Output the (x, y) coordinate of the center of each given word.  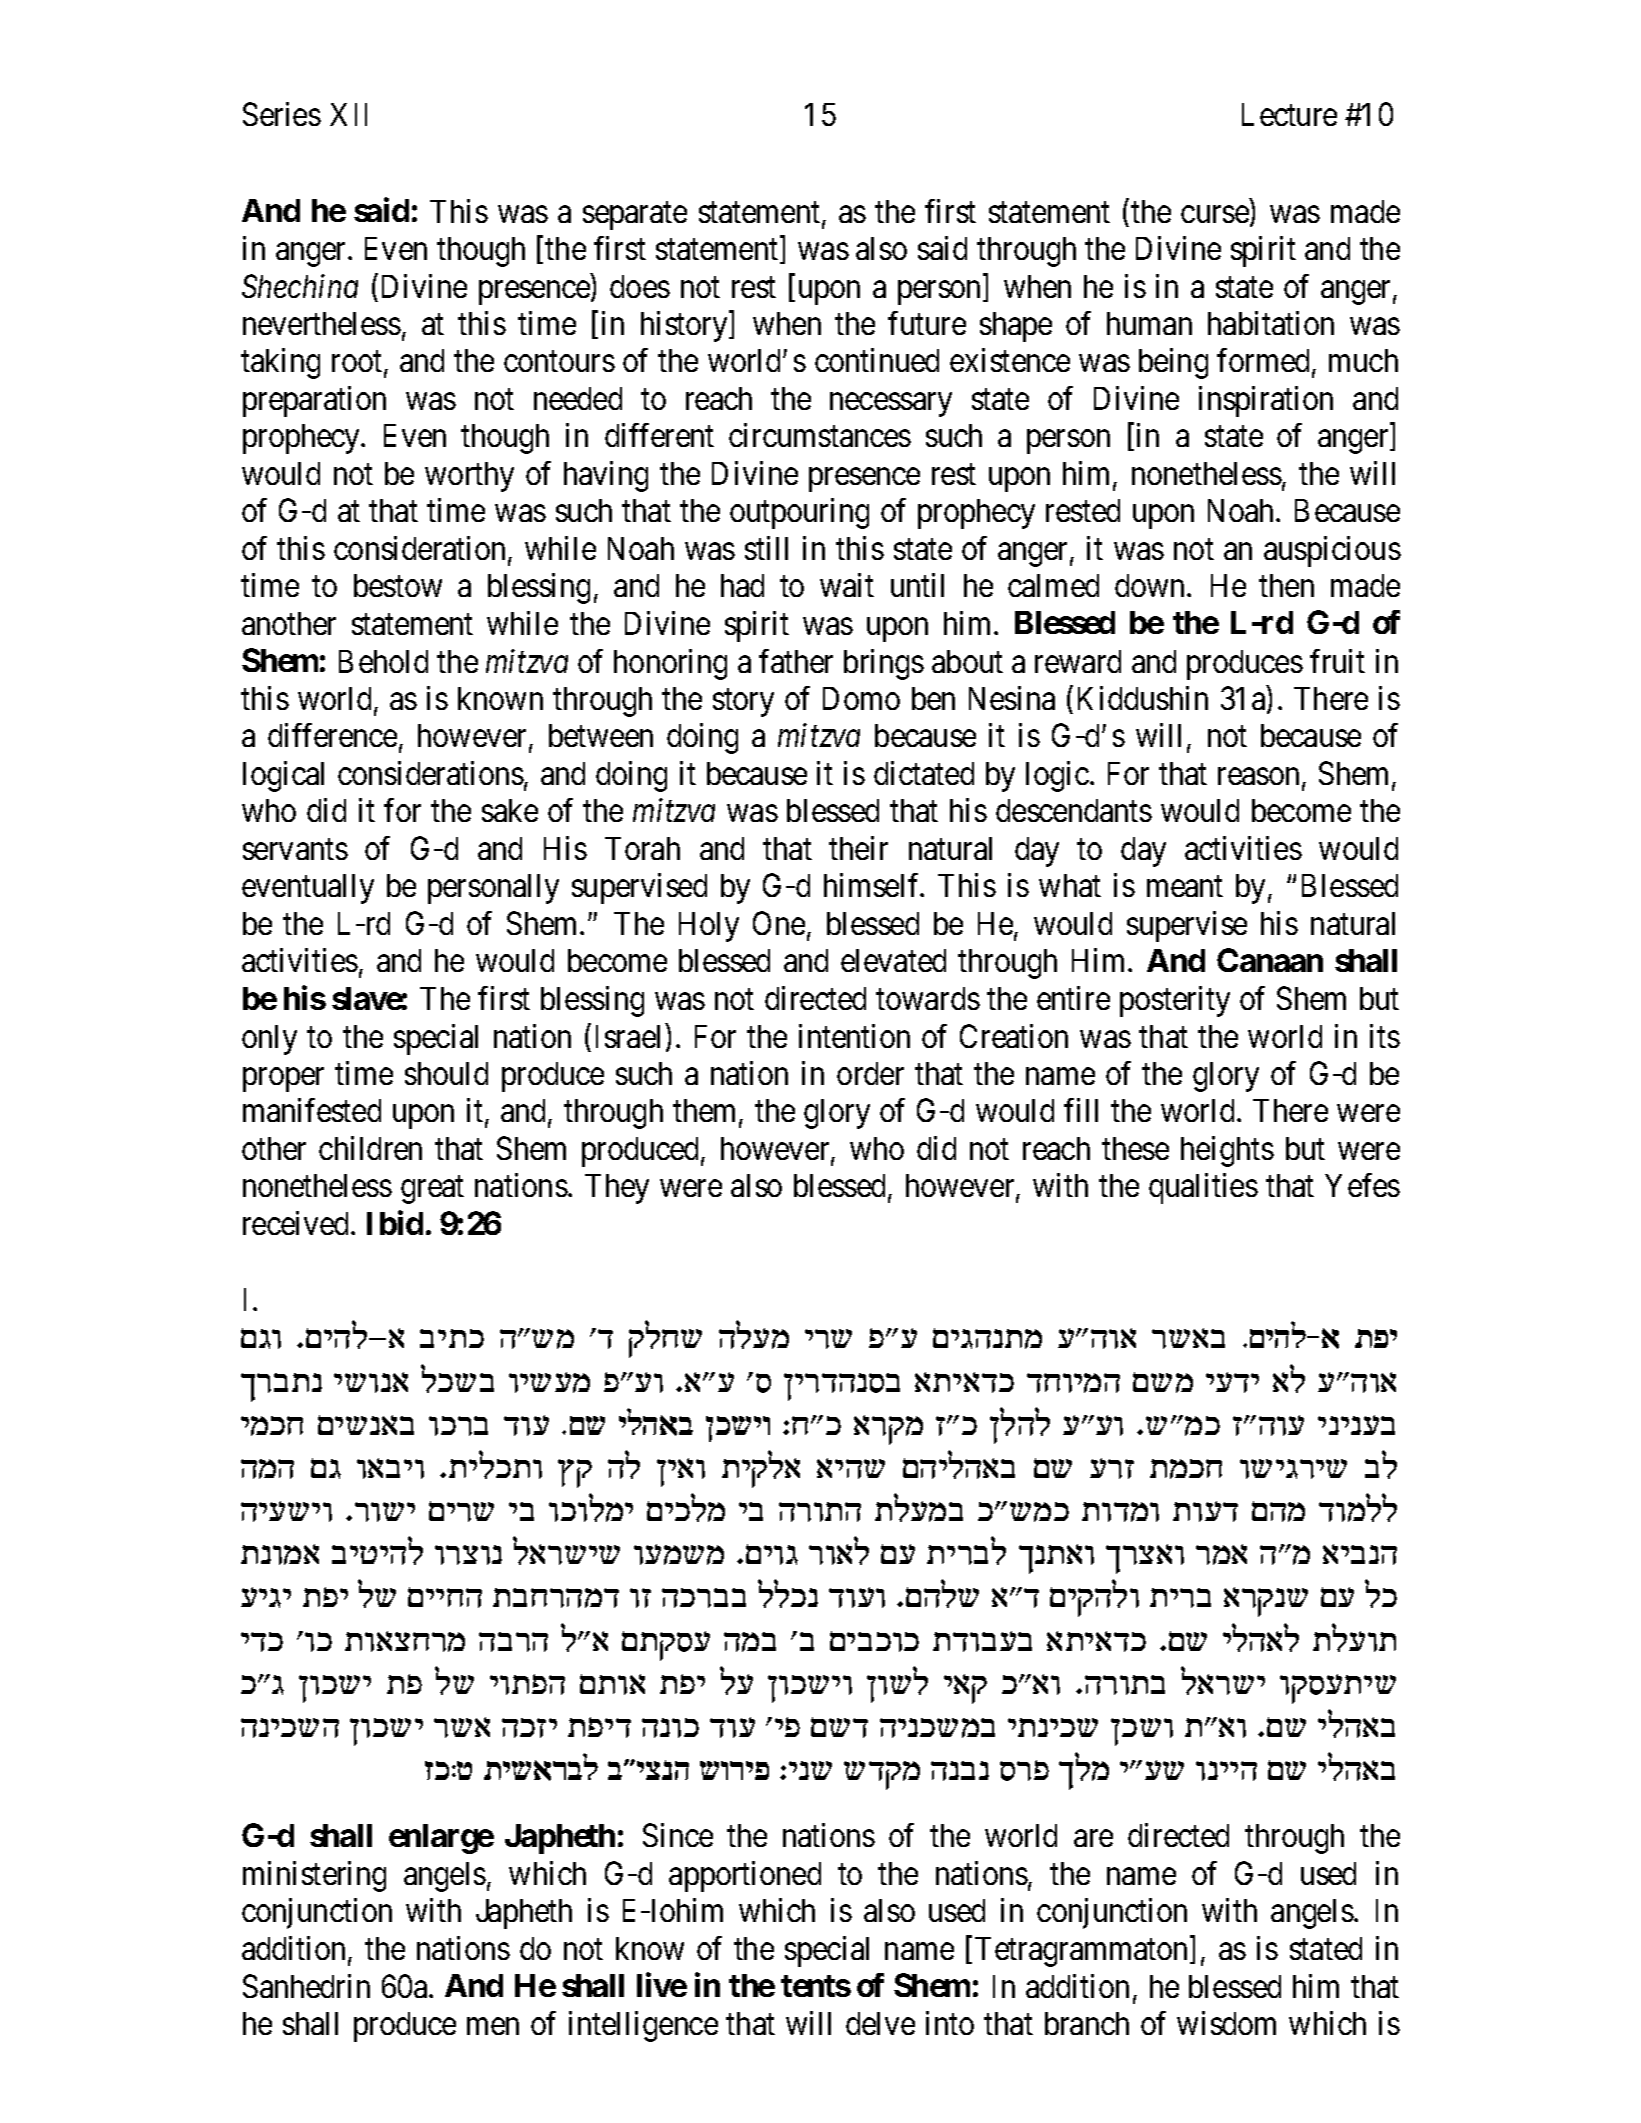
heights (1227, 1151)
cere (857, 1597)
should (446, 1073)
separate (635, 216)
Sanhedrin (306, 1986)
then (1286, 585)
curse (1215, 214)
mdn (1278, 1511)
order (870, 1073)
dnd (267, 1469)
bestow (398, 585)
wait (847, 585)
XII (348, 114)
